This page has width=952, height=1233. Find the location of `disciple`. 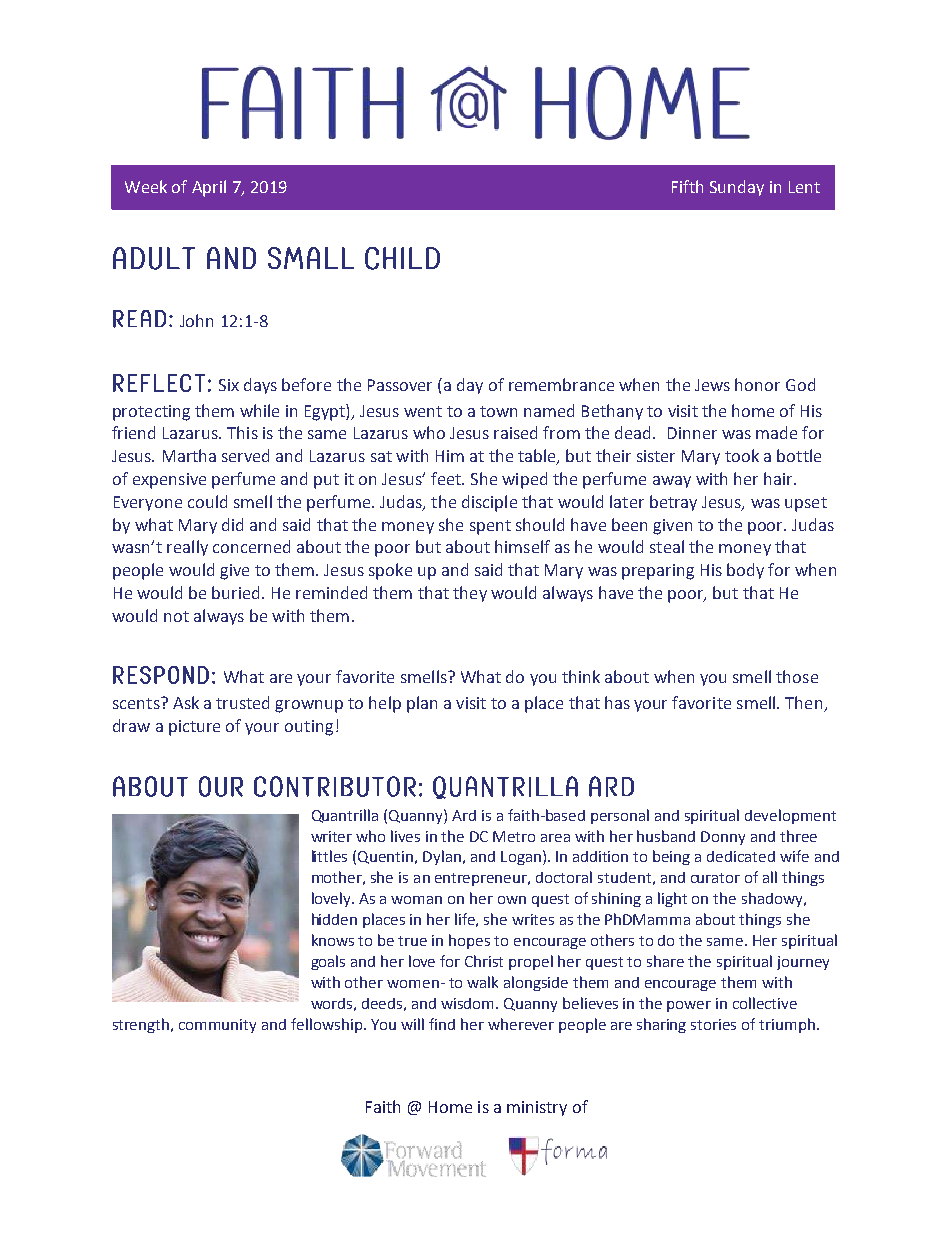

disciple is located at coordinates (489, 503).
